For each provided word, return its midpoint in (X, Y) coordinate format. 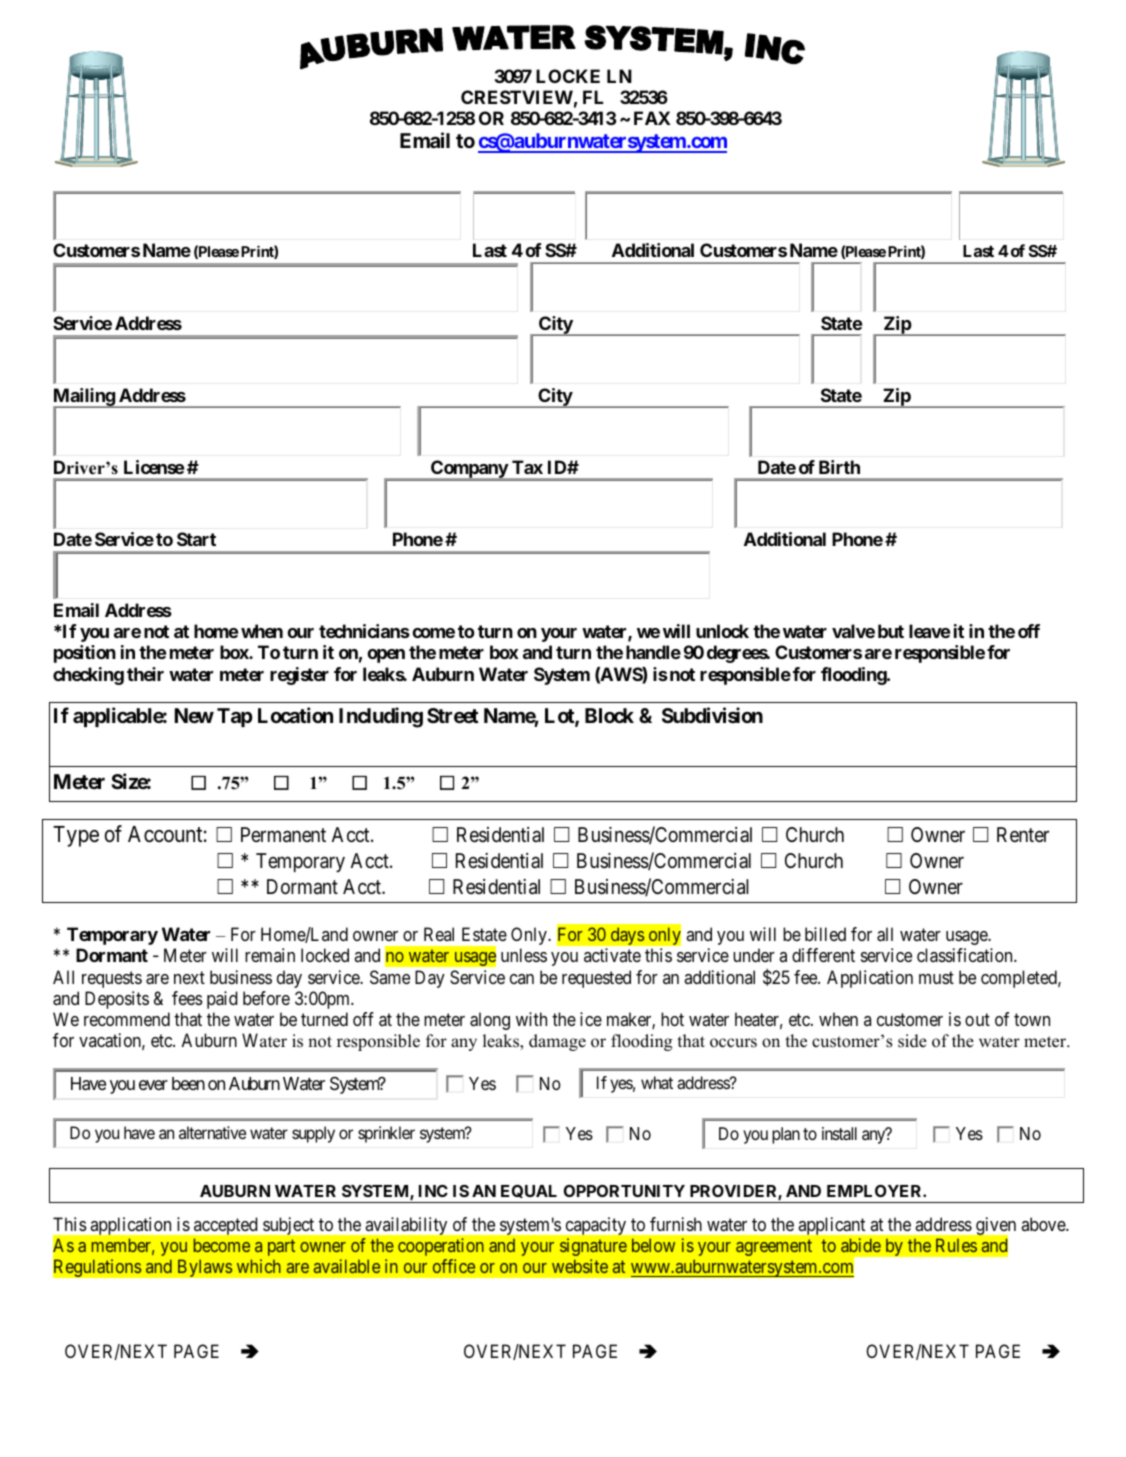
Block (609, 715)
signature (593, 1247)
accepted (225, 1226)
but (891, 631)
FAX (652, 118)
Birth (839, 467)
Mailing (84, 398)
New (194, 715)
